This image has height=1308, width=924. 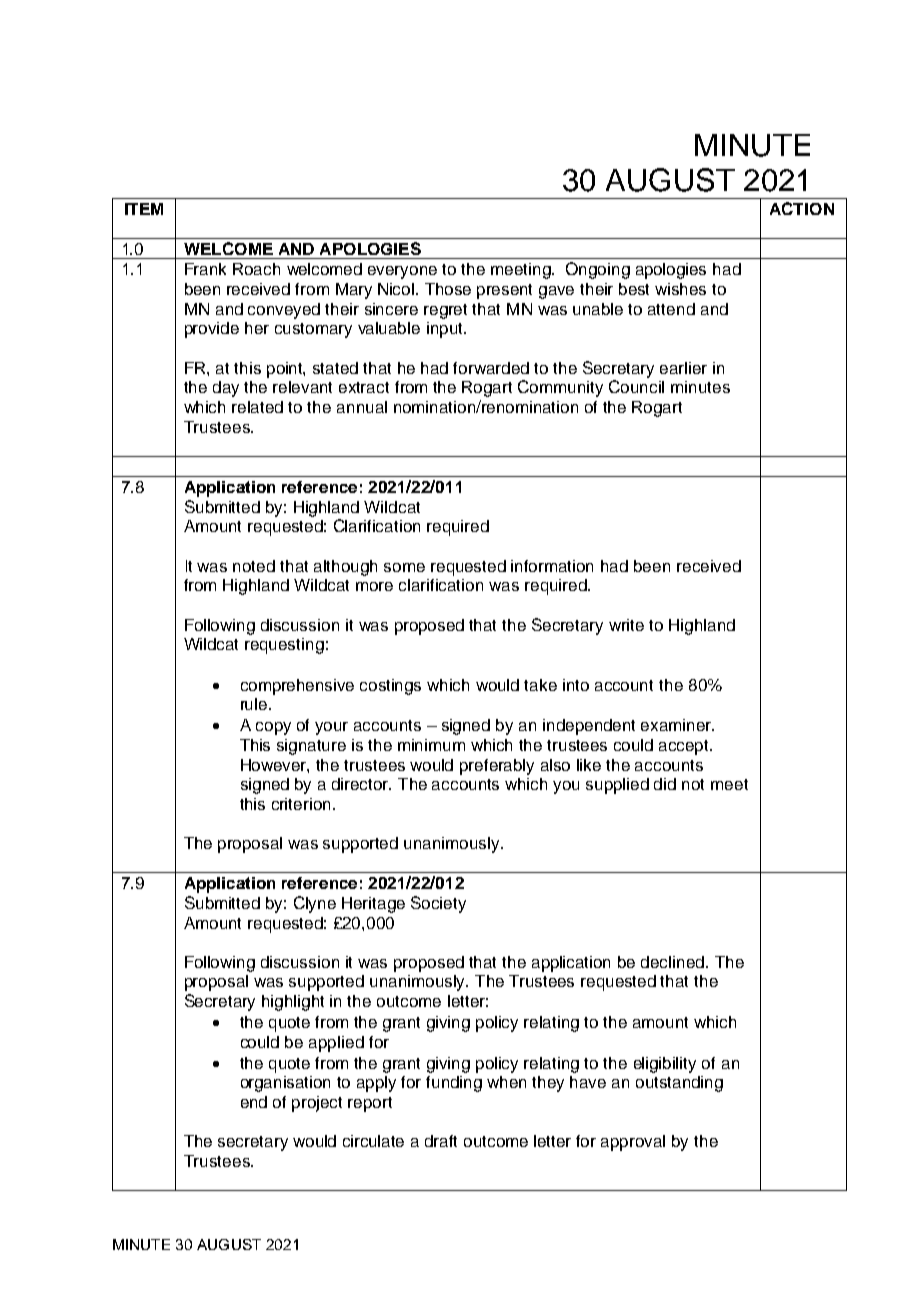 I want to click on Frank, so click(x=205, y=269).
